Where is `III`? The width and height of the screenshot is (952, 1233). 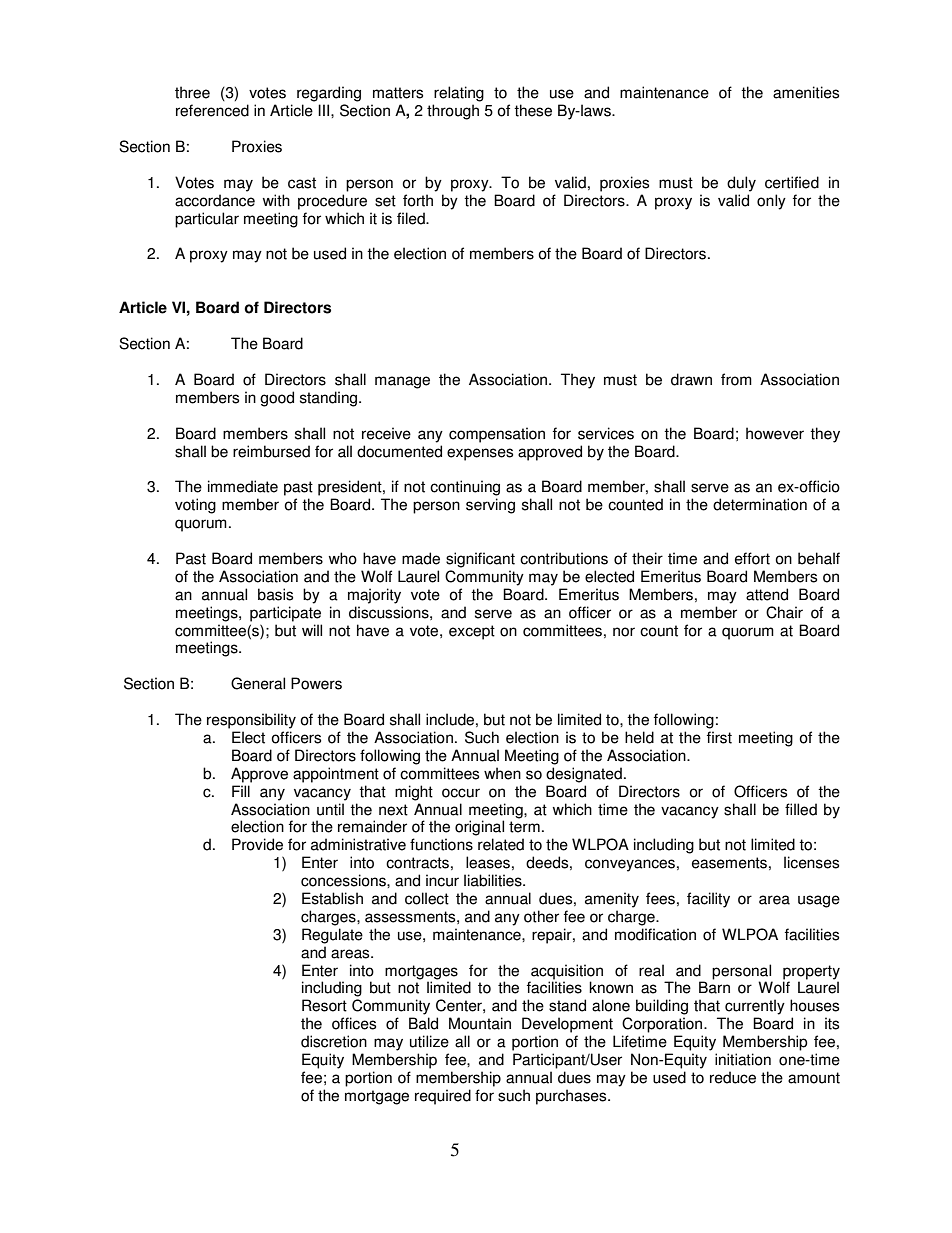 III is located at coordinates (325, 110).
